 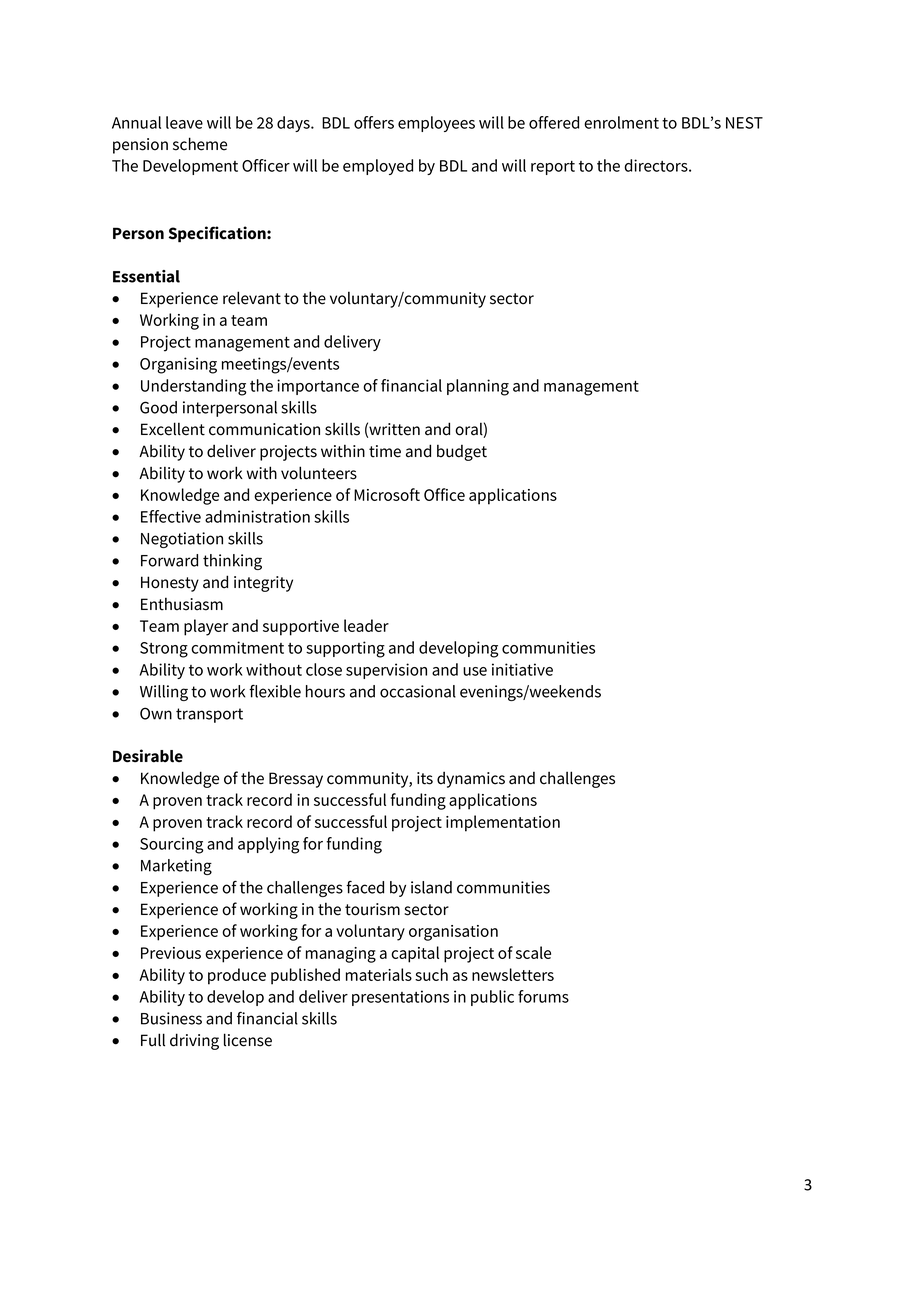 I want to click on Business, so click(x=171, y=1018).
